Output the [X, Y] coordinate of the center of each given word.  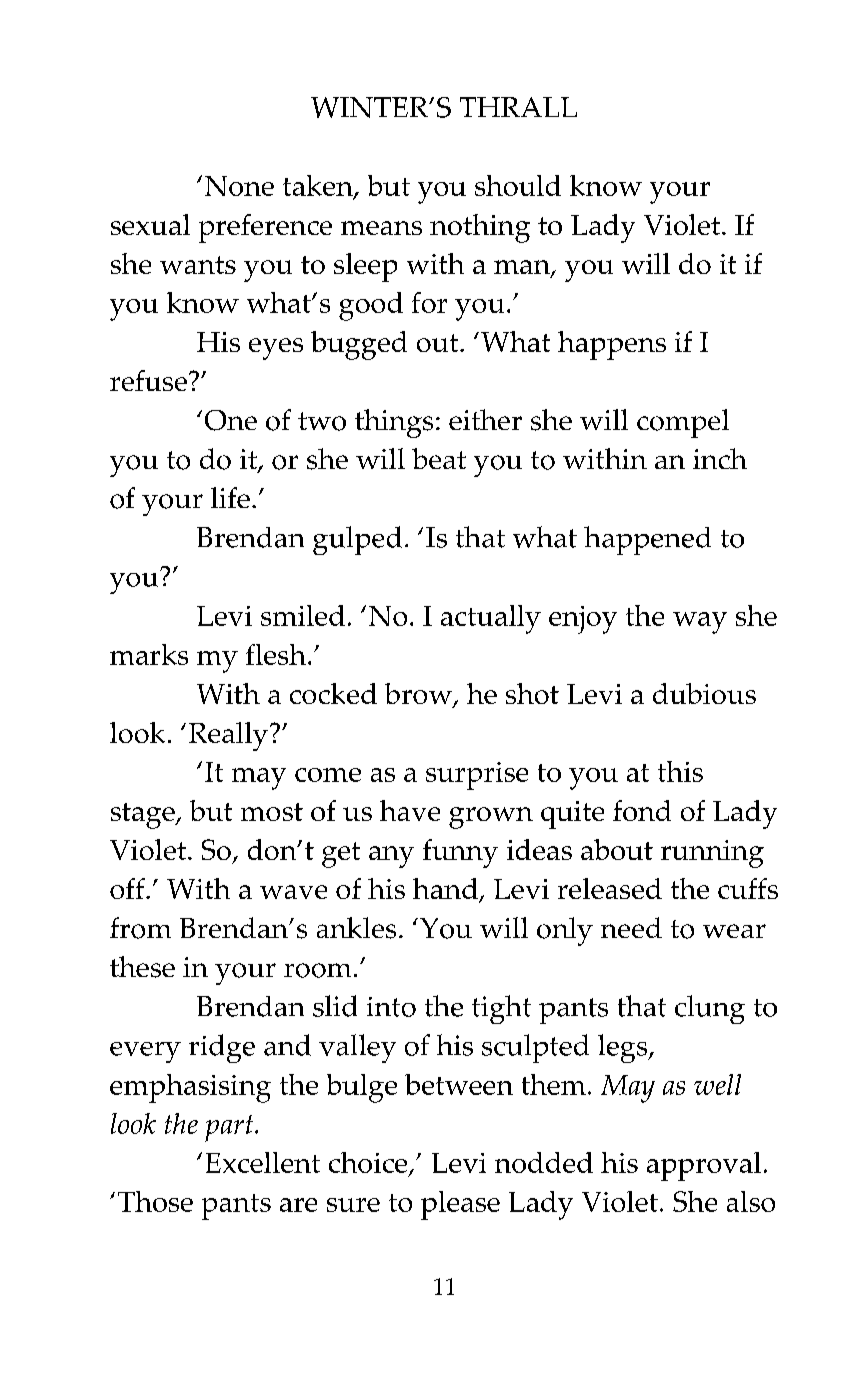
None [239, 186]
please [460, 1205]
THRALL [518, 107]
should [518, 185]
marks [149, 654]
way [700, 623]
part [230, 1128]
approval [704, 1166]
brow [419, 695]
